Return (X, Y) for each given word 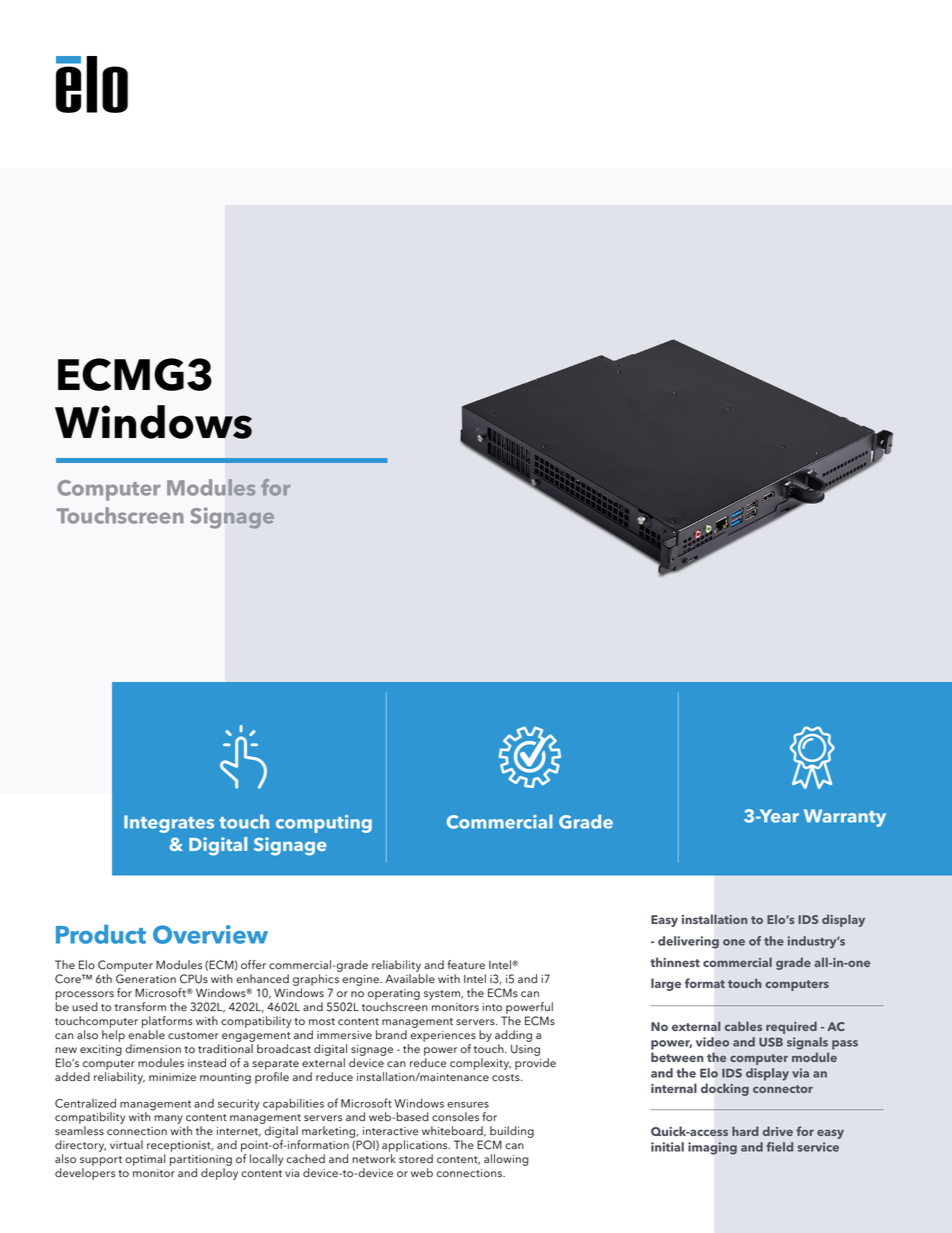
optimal (145, 1160)
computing (324, 824)
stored (416, 1159)
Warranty (845, 818)
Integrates (169, 824)
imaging (712, 1148)
